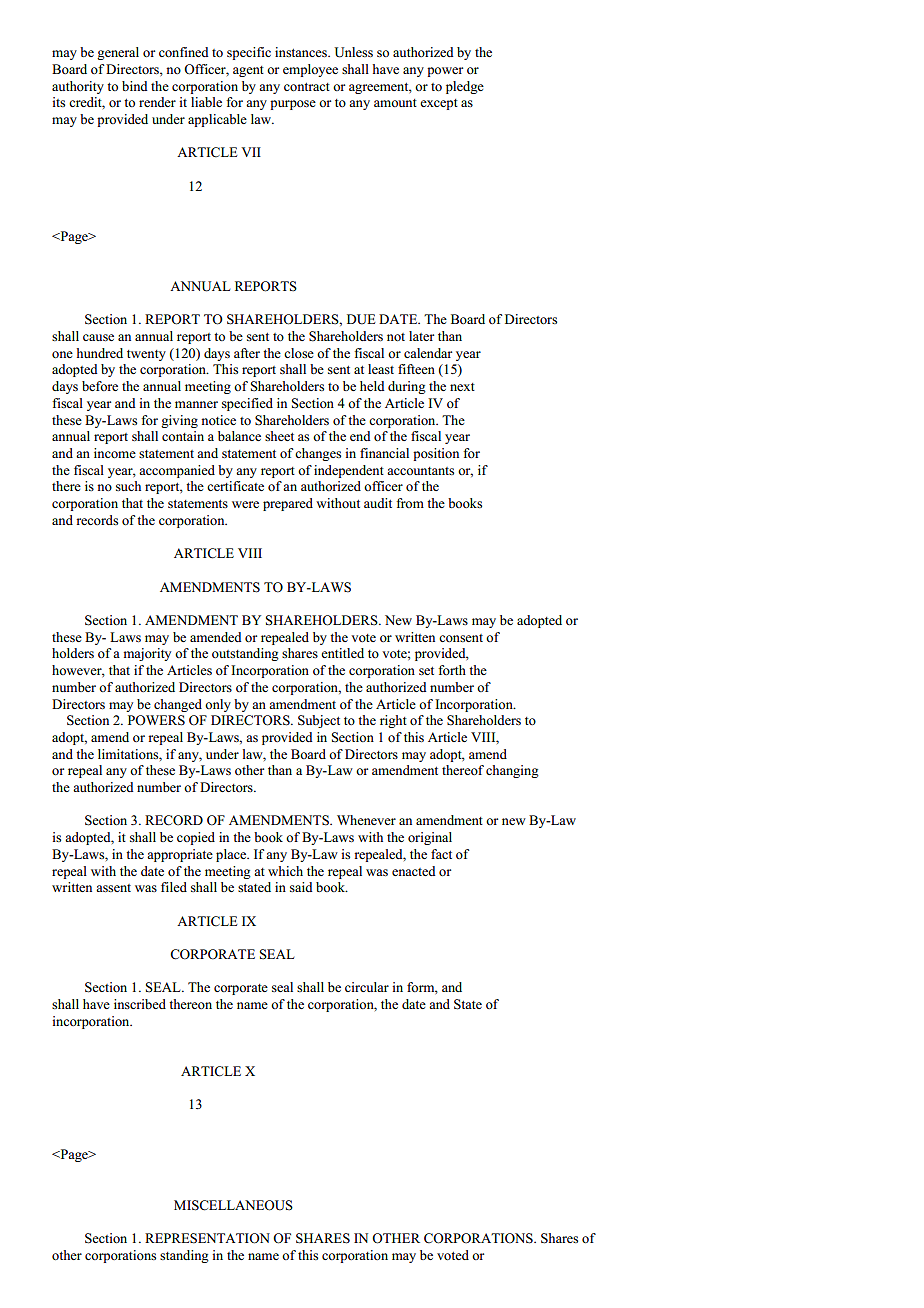 The height and width of the page is (1308, 924). What do you see at coordinates (465, 87) in the page?
I see `pledge` at bounding box center [465, 87].
